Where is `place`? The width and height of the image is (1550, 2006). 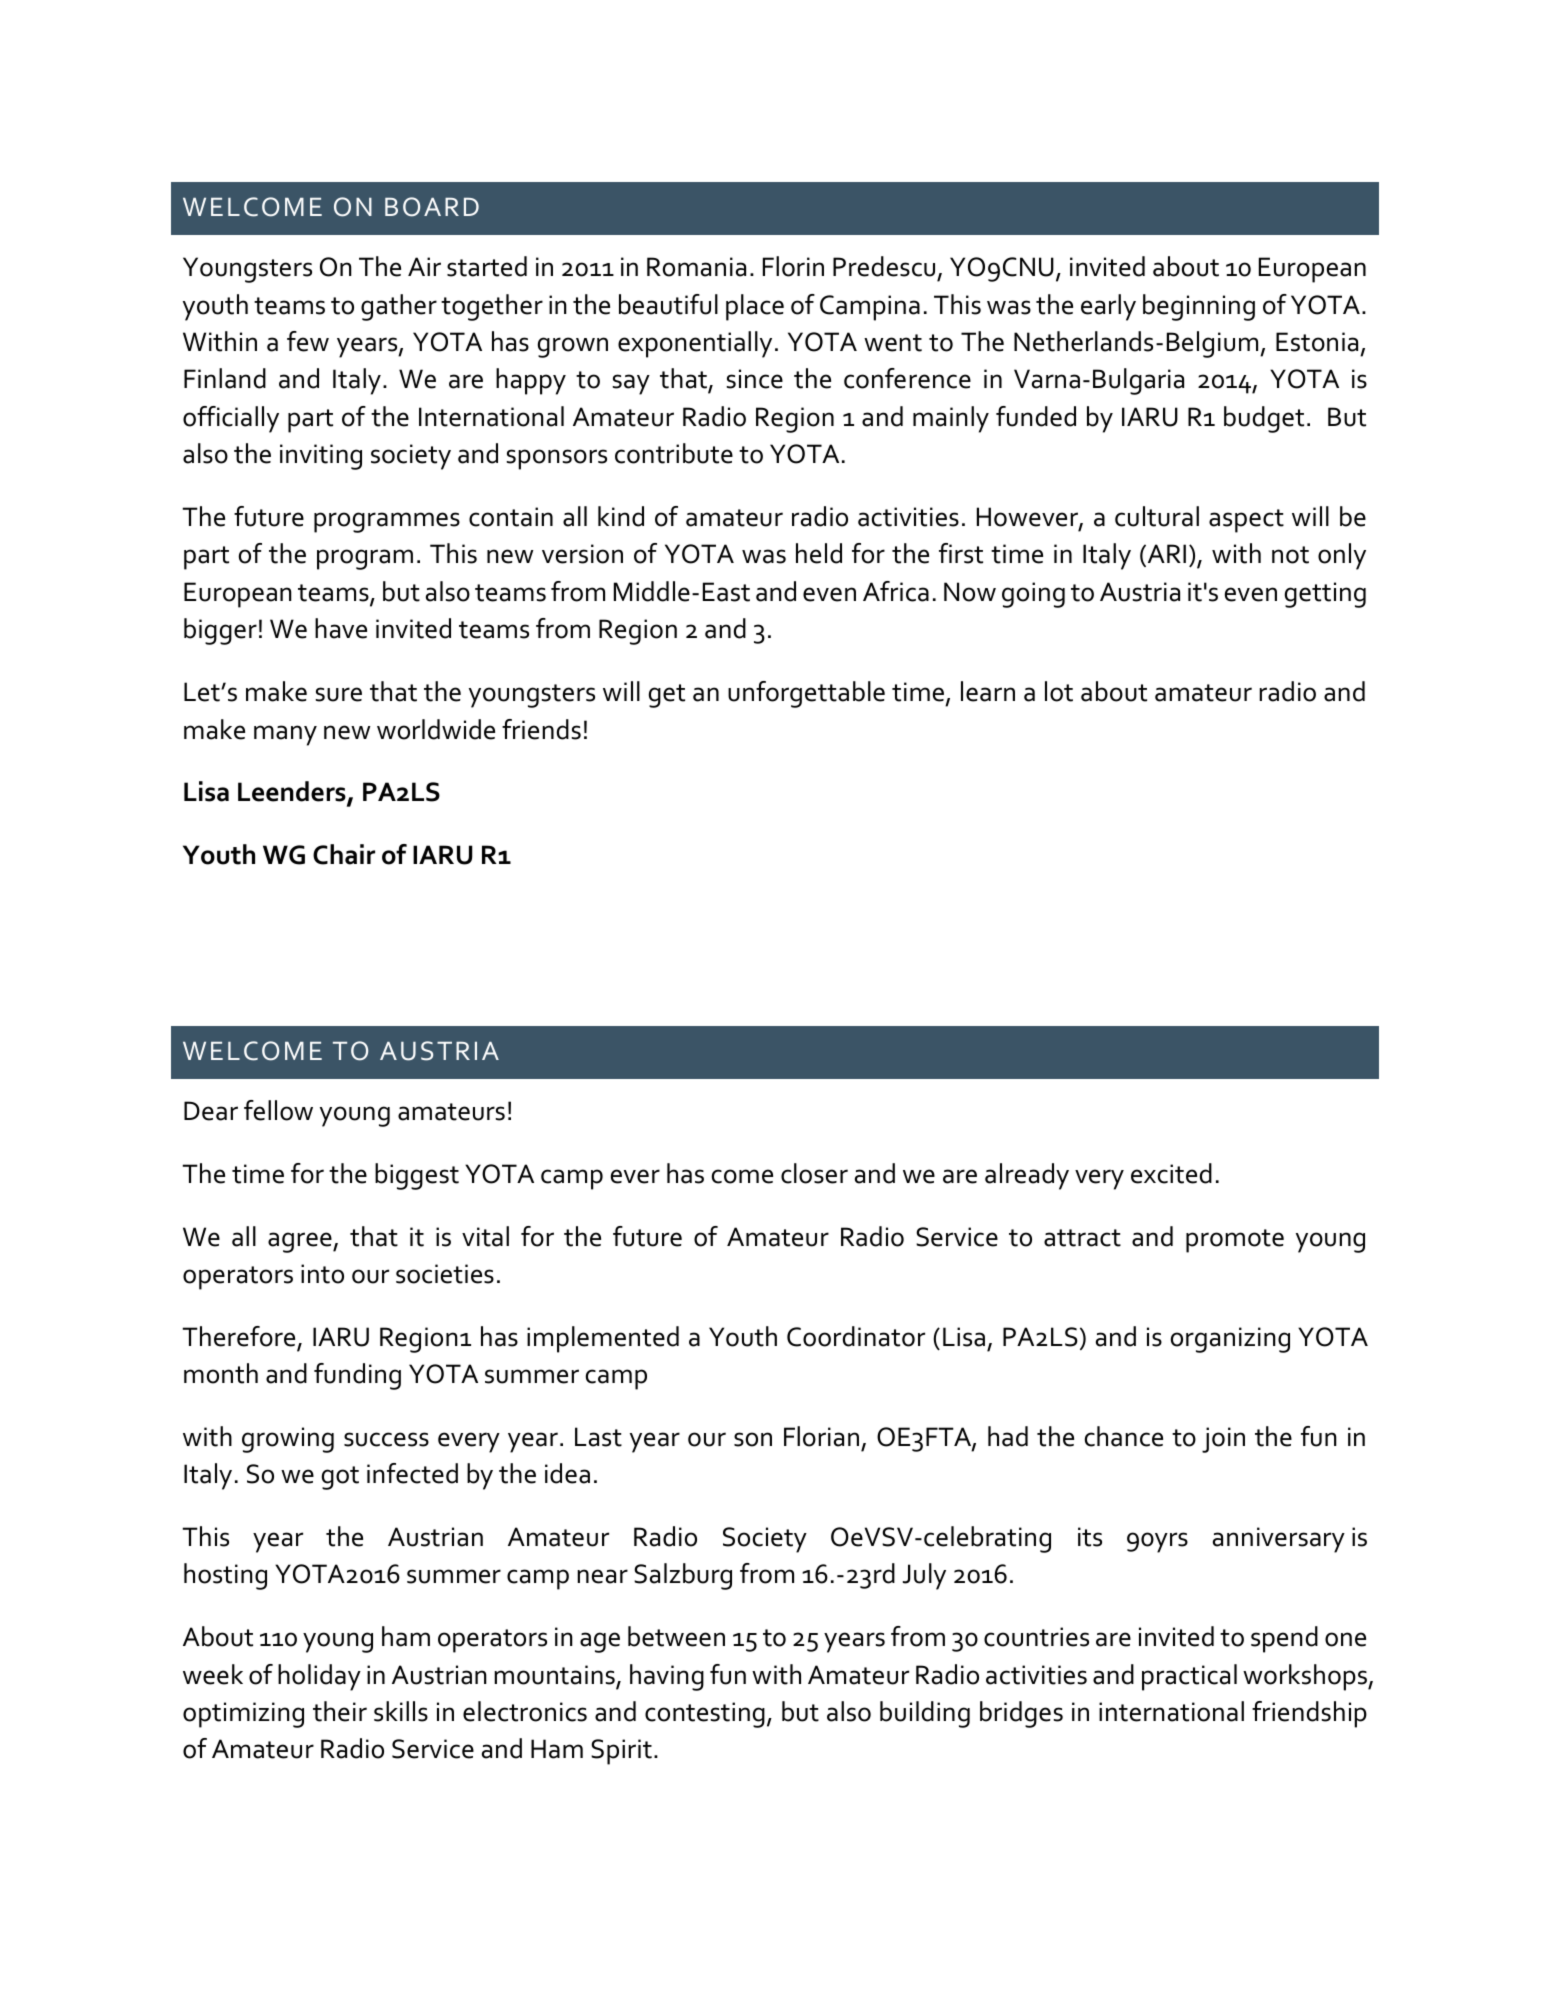
place is located at coordinates (755, 307).
